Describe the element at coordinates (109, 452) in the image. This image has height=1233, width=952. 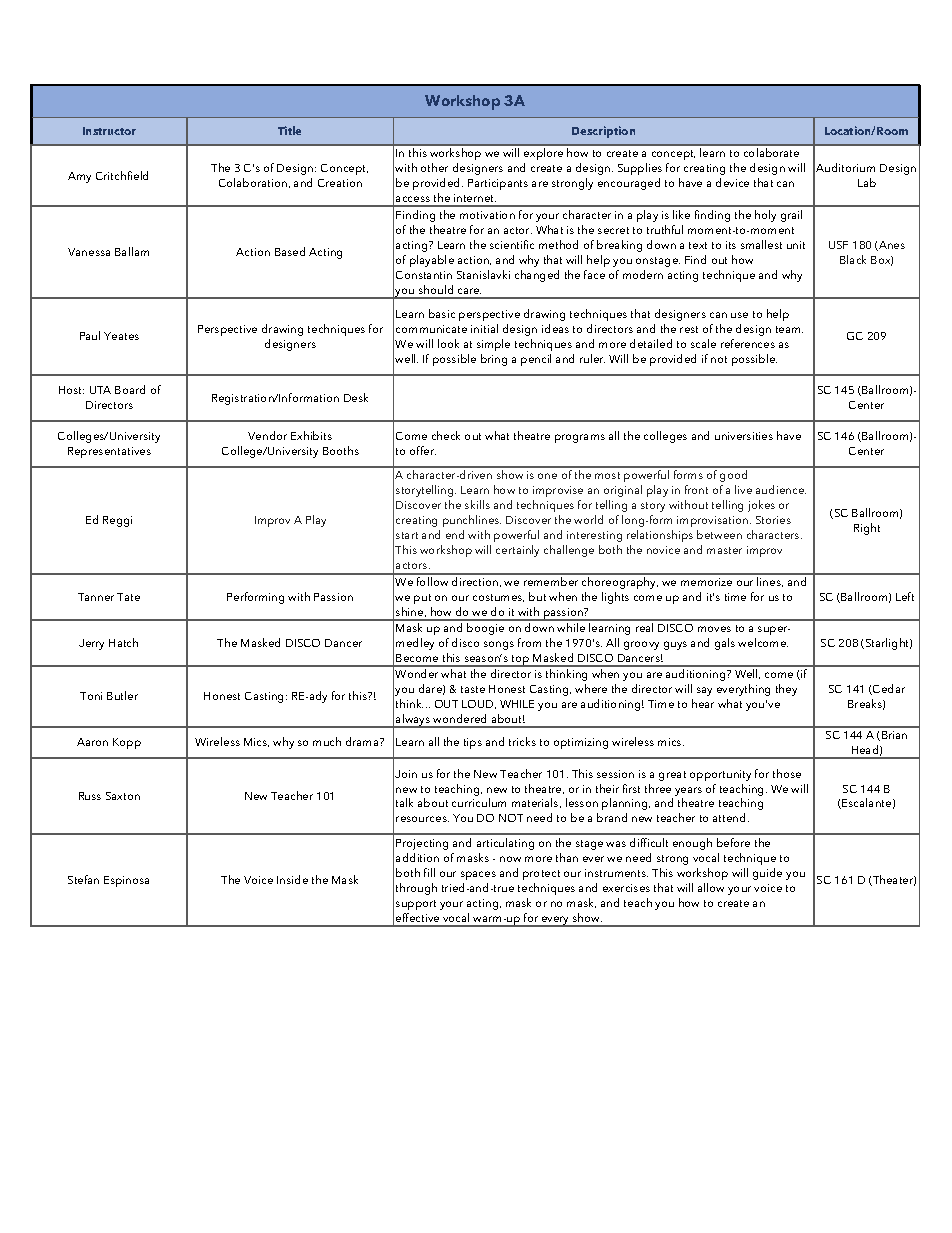
I see `Representatives` at that location.
